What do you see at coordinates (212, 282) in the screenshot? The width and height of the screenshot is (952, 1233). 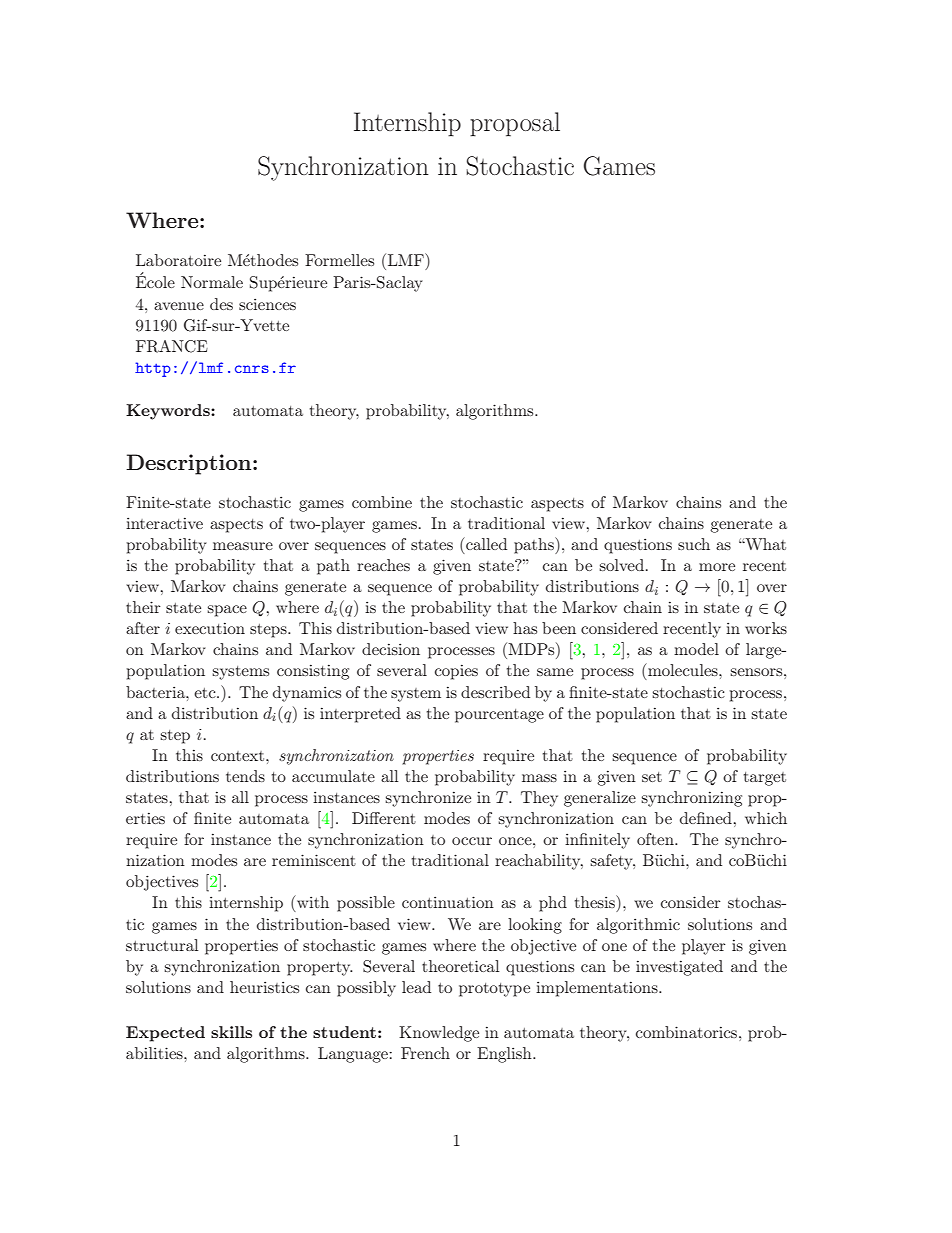 I see `Normale` at bounding box center [212, 282].
